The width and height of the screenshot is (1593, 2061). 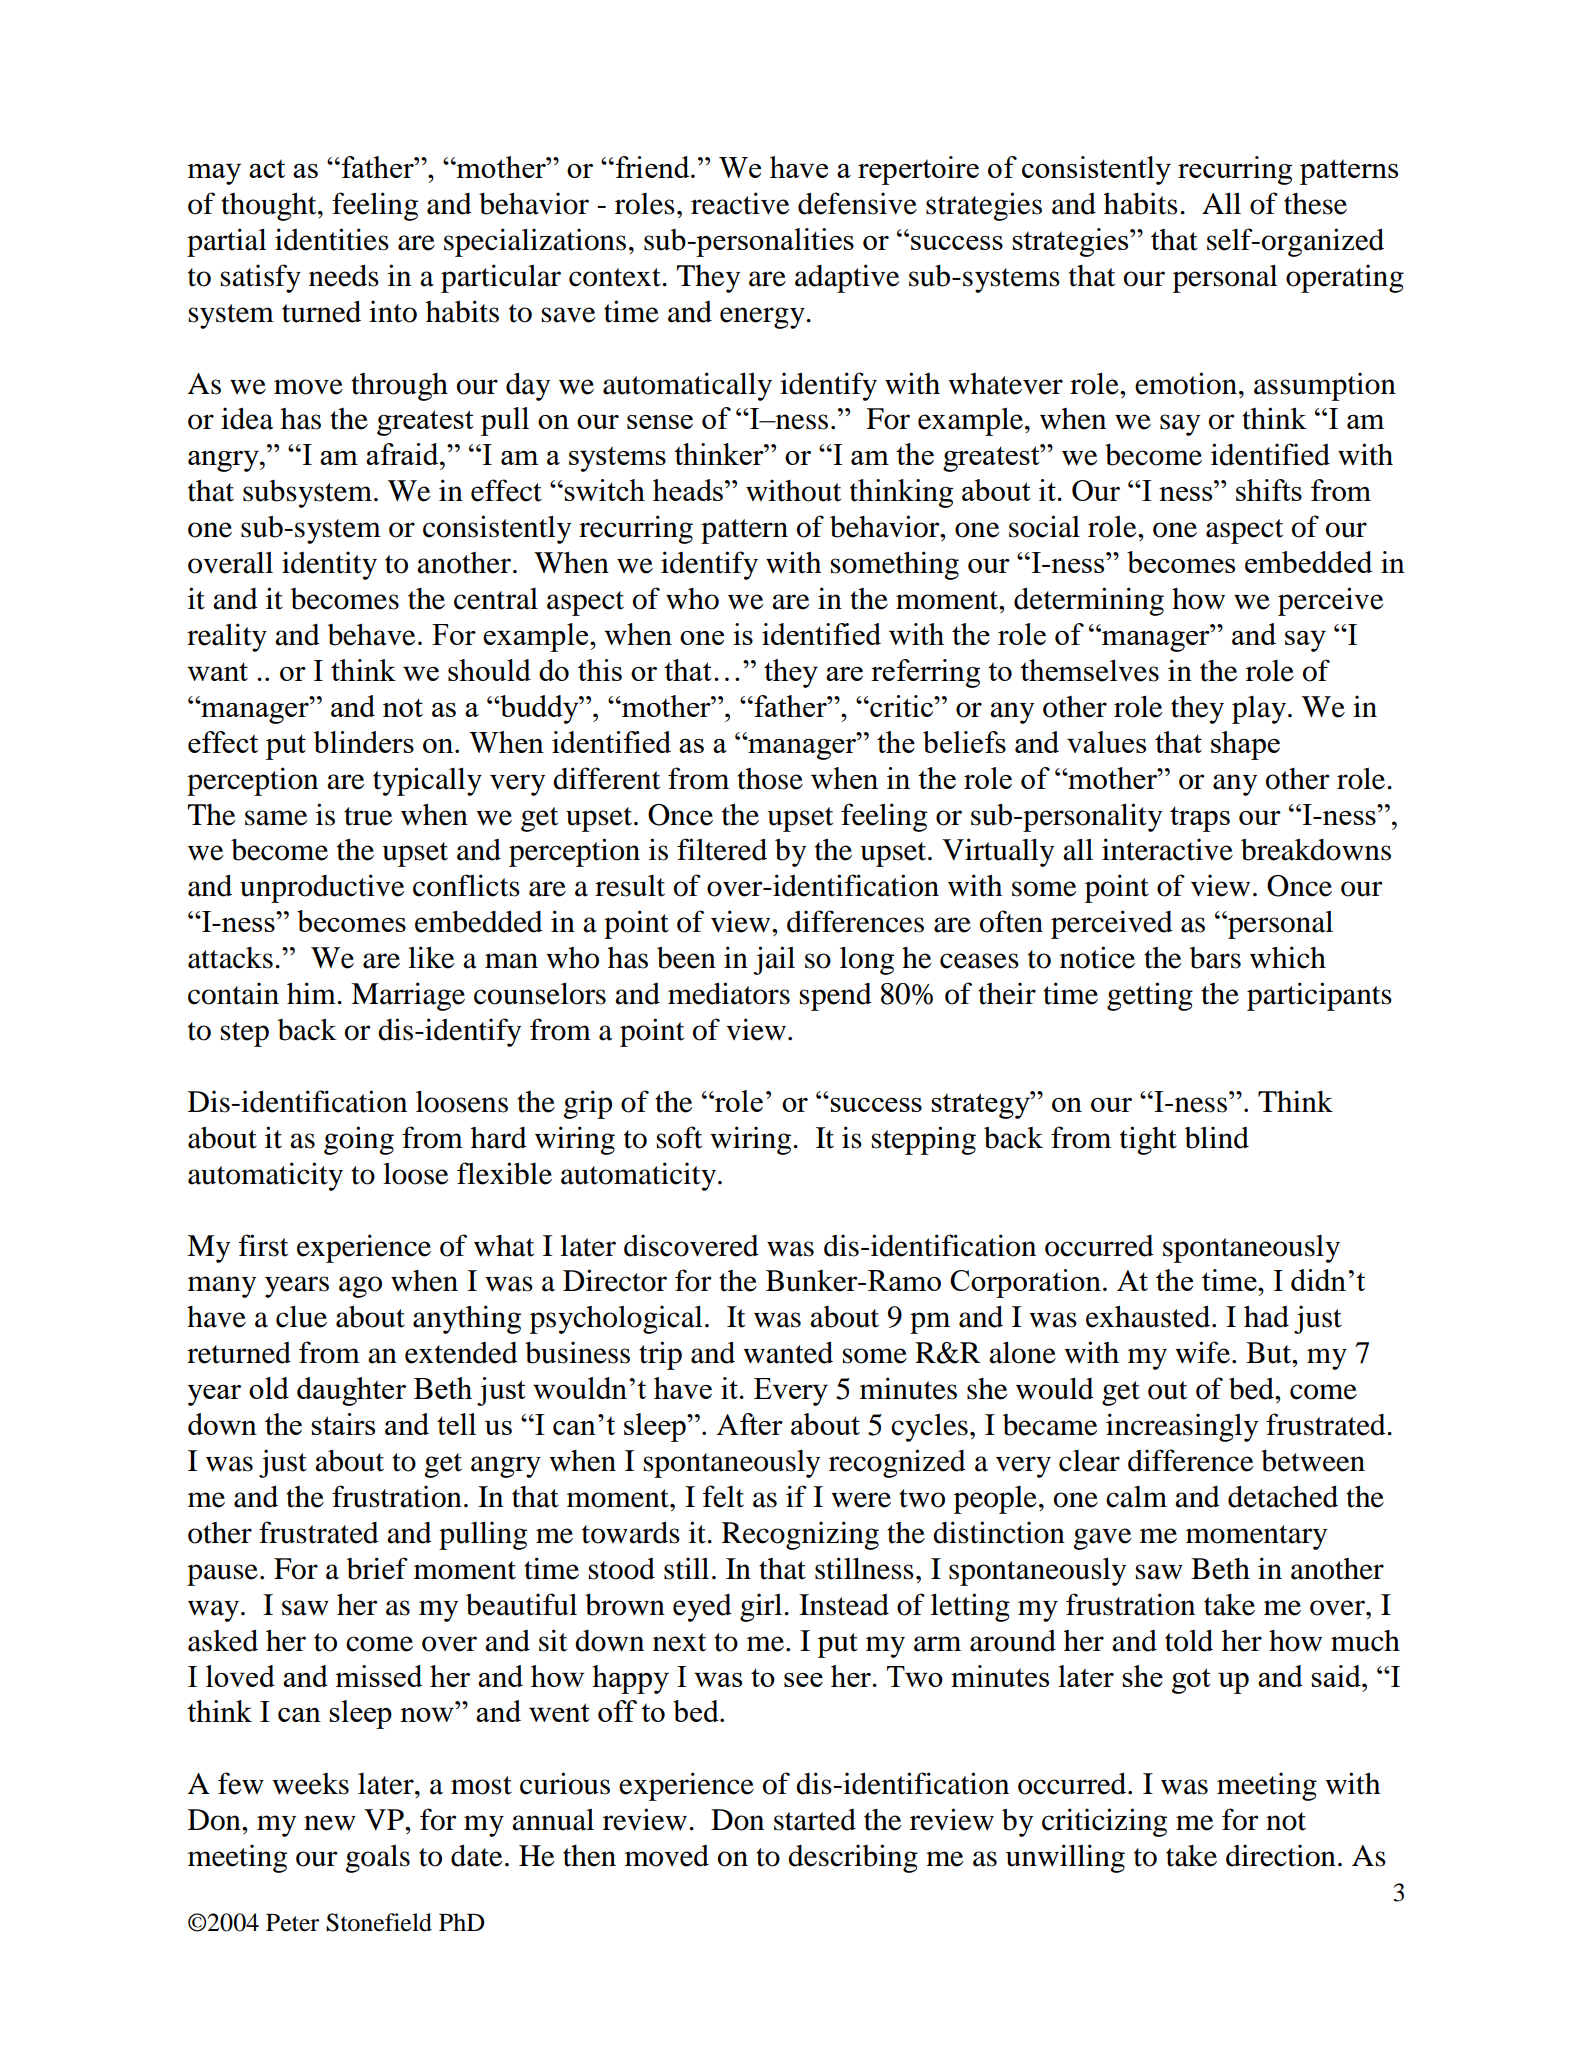 What do you see at coordinates (329, 565) in the screenshot?
I see `identity` at bounding box center [329, 565].
